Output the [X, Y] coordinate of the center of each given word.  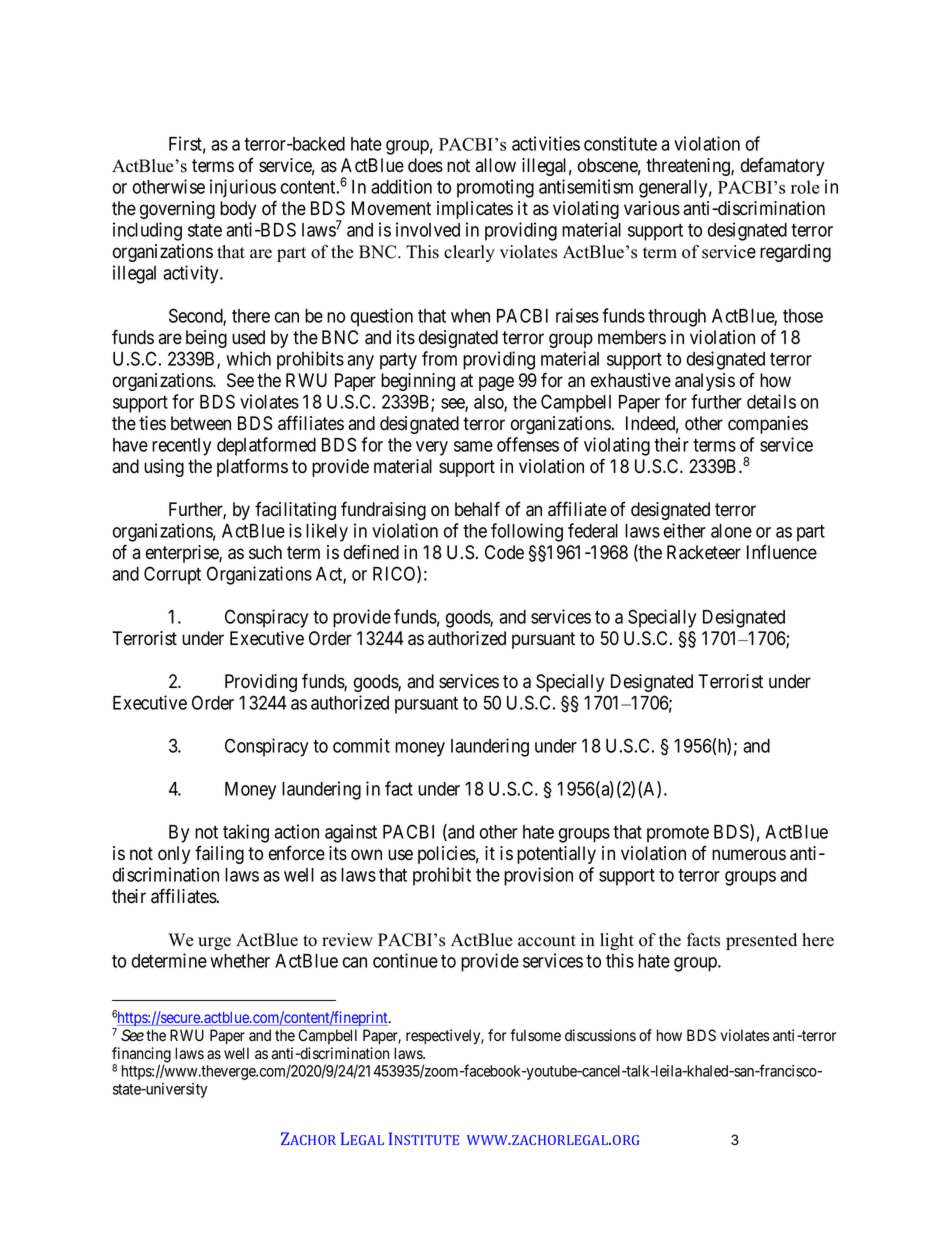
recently [181, 447]
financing [141, 1056]
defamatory [782, 166]
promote [678, 834]
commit [361, 745]
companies [768, 425]
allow [495, 165]
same [473, 446]
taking [246, 833]
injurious [243, 188]
